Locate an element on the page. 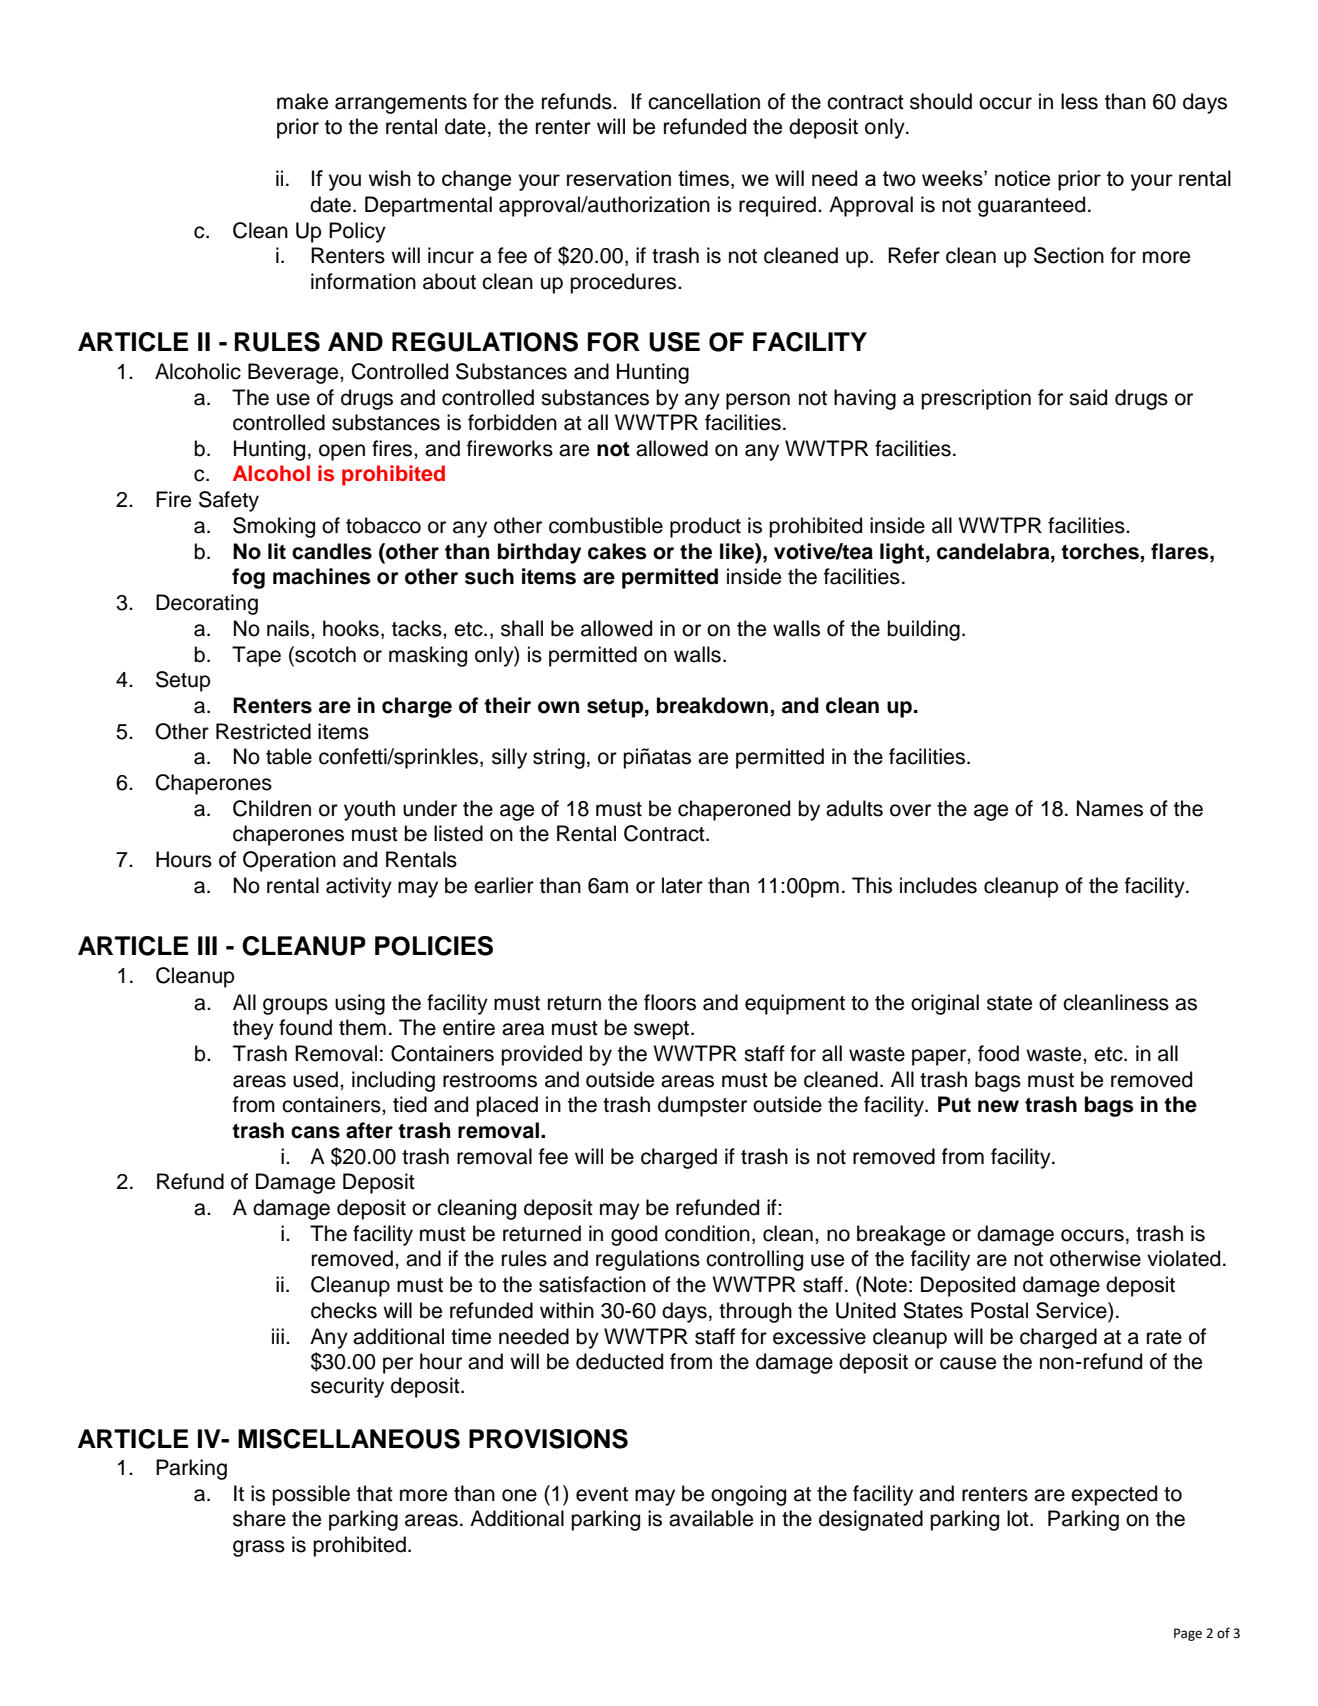 The width and height of the page is (1318, 1706). table is located at coordinates (289, 756).
